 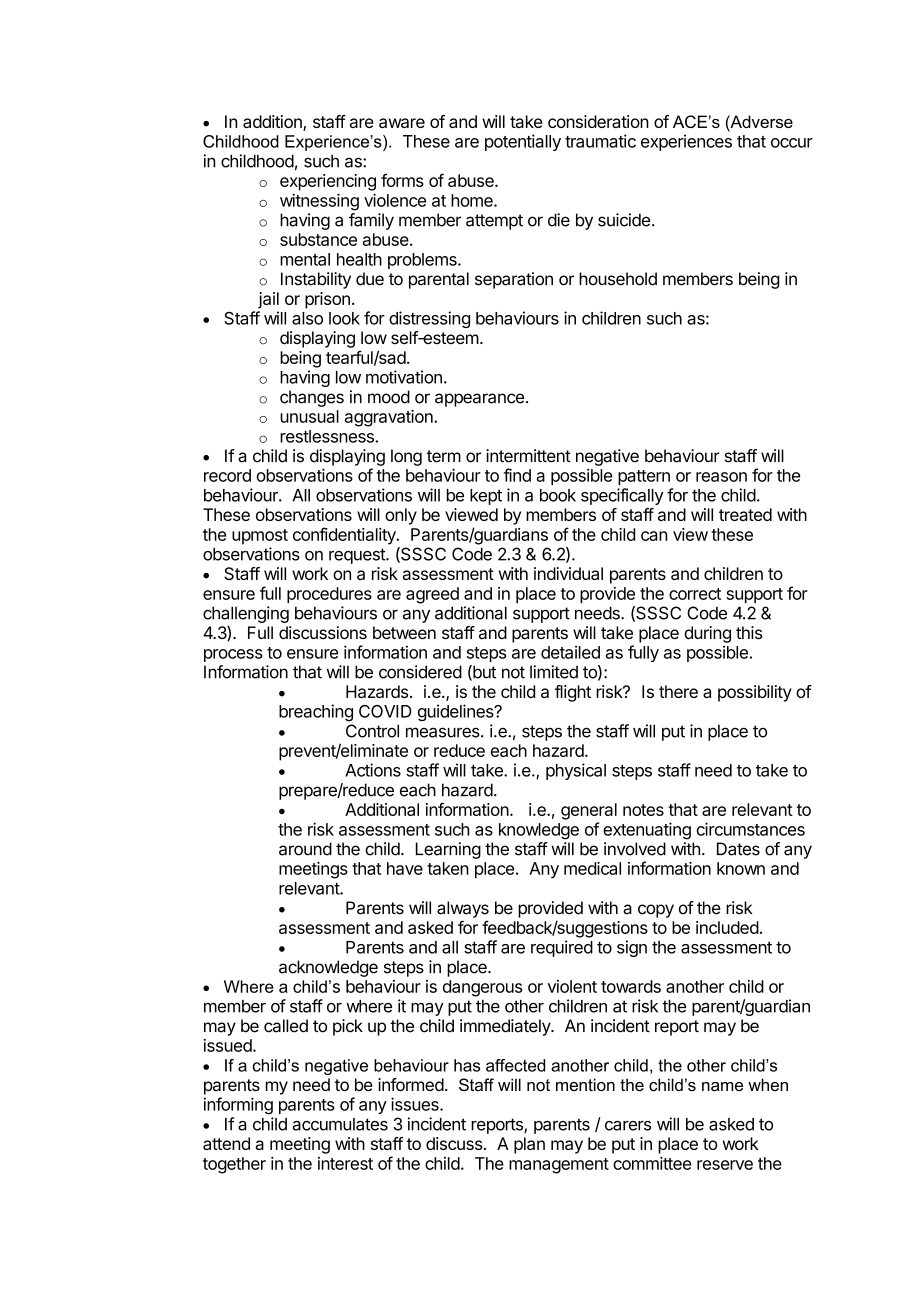 I want to click on circumstances, so click(x=751, y=829).
